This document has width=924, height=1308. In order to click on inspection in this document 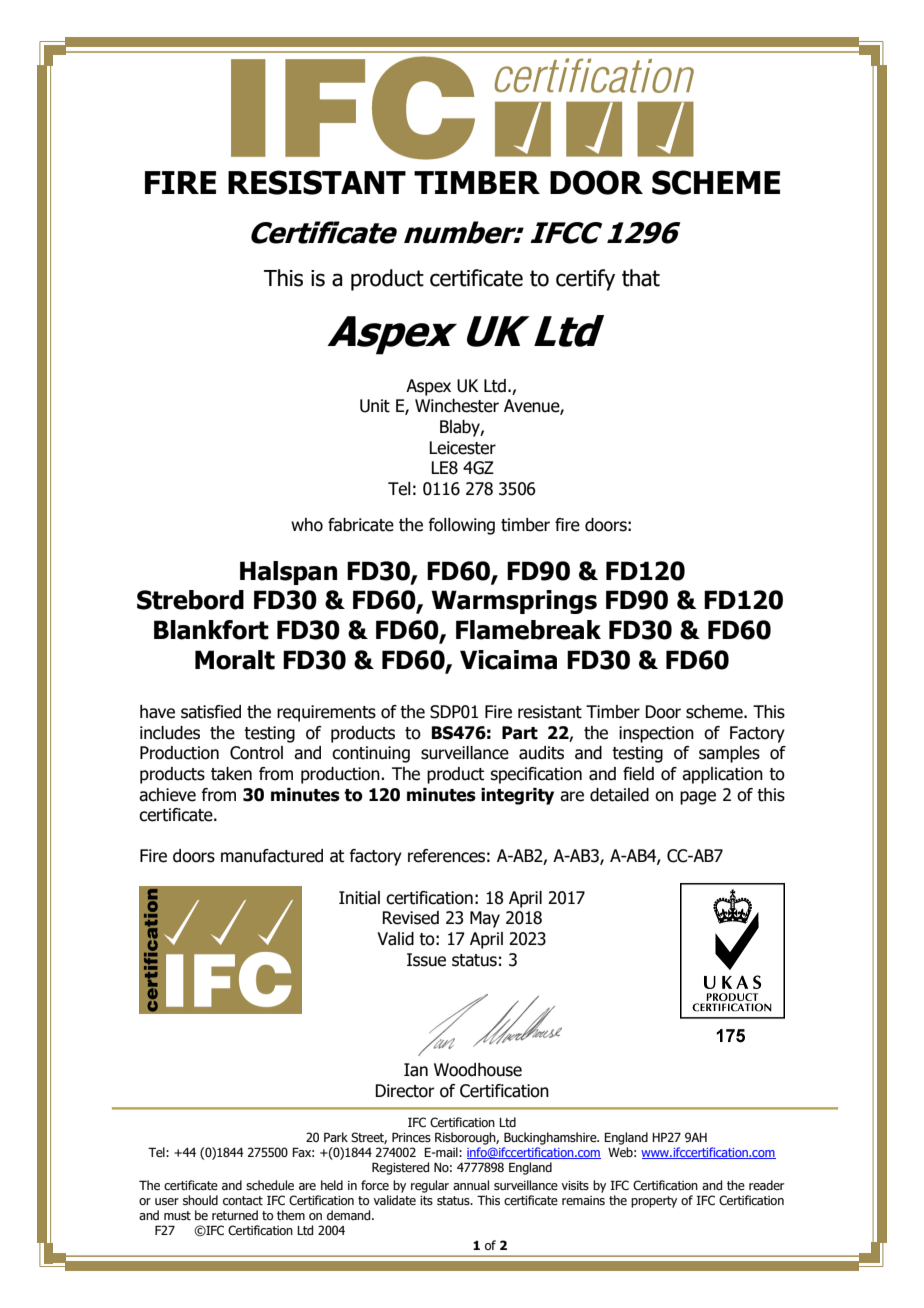, I will do `click(656, 734)`.
